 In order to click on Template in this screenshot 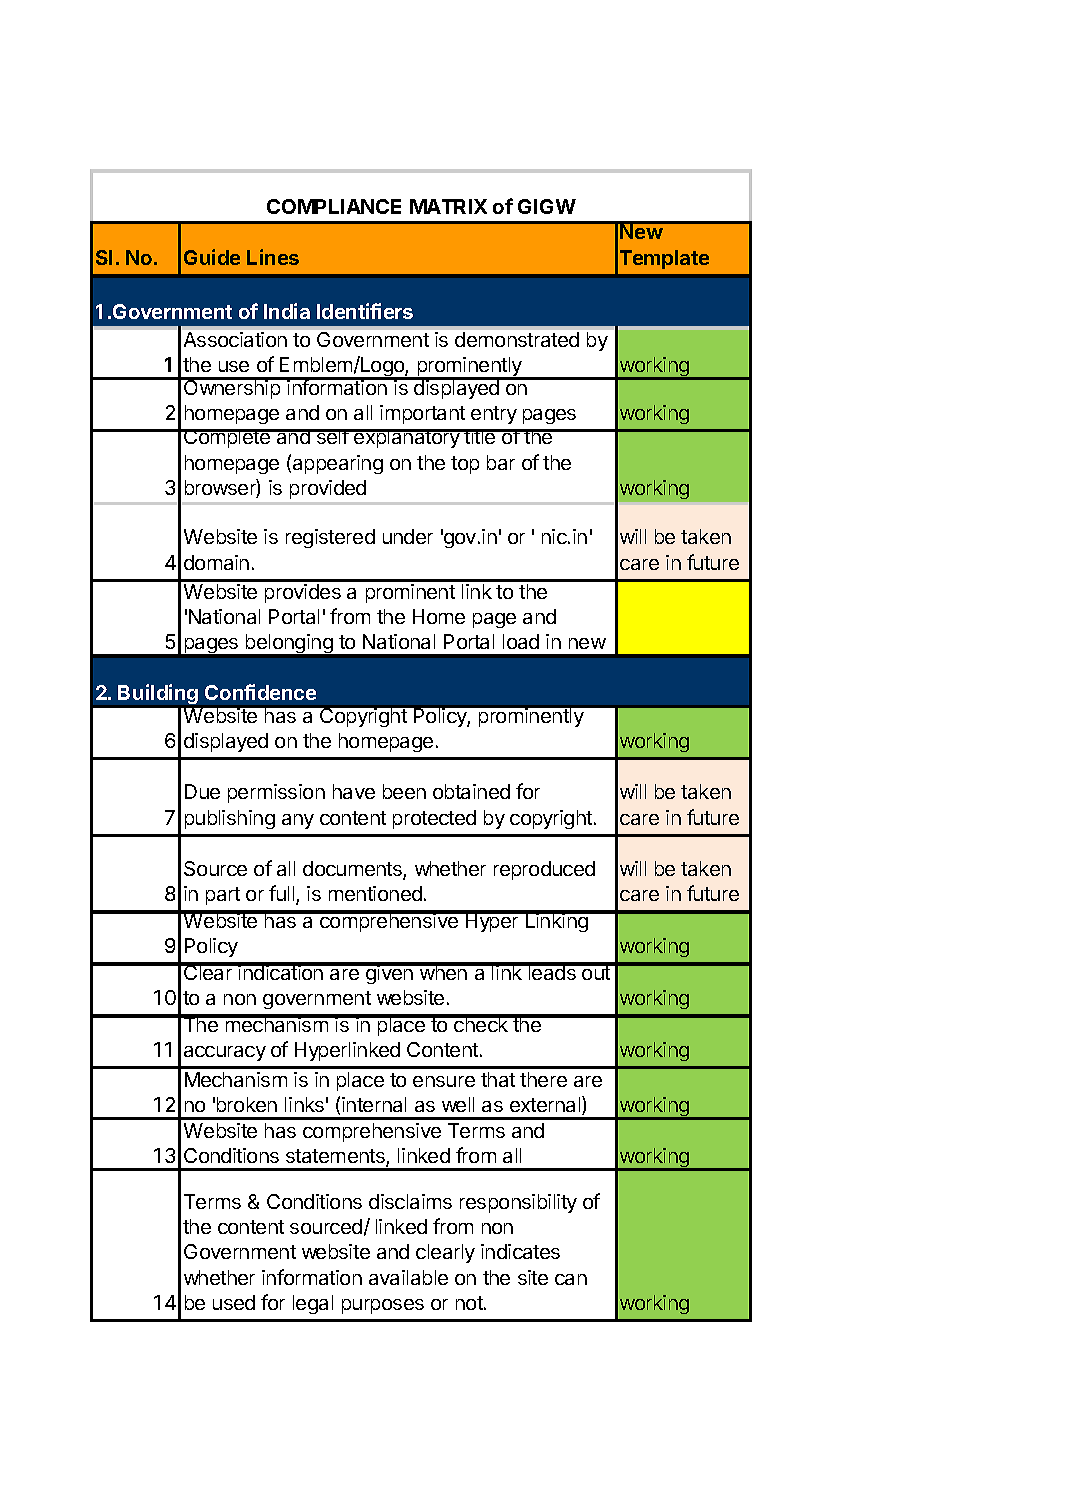, I will do `click(664, 259)`.
